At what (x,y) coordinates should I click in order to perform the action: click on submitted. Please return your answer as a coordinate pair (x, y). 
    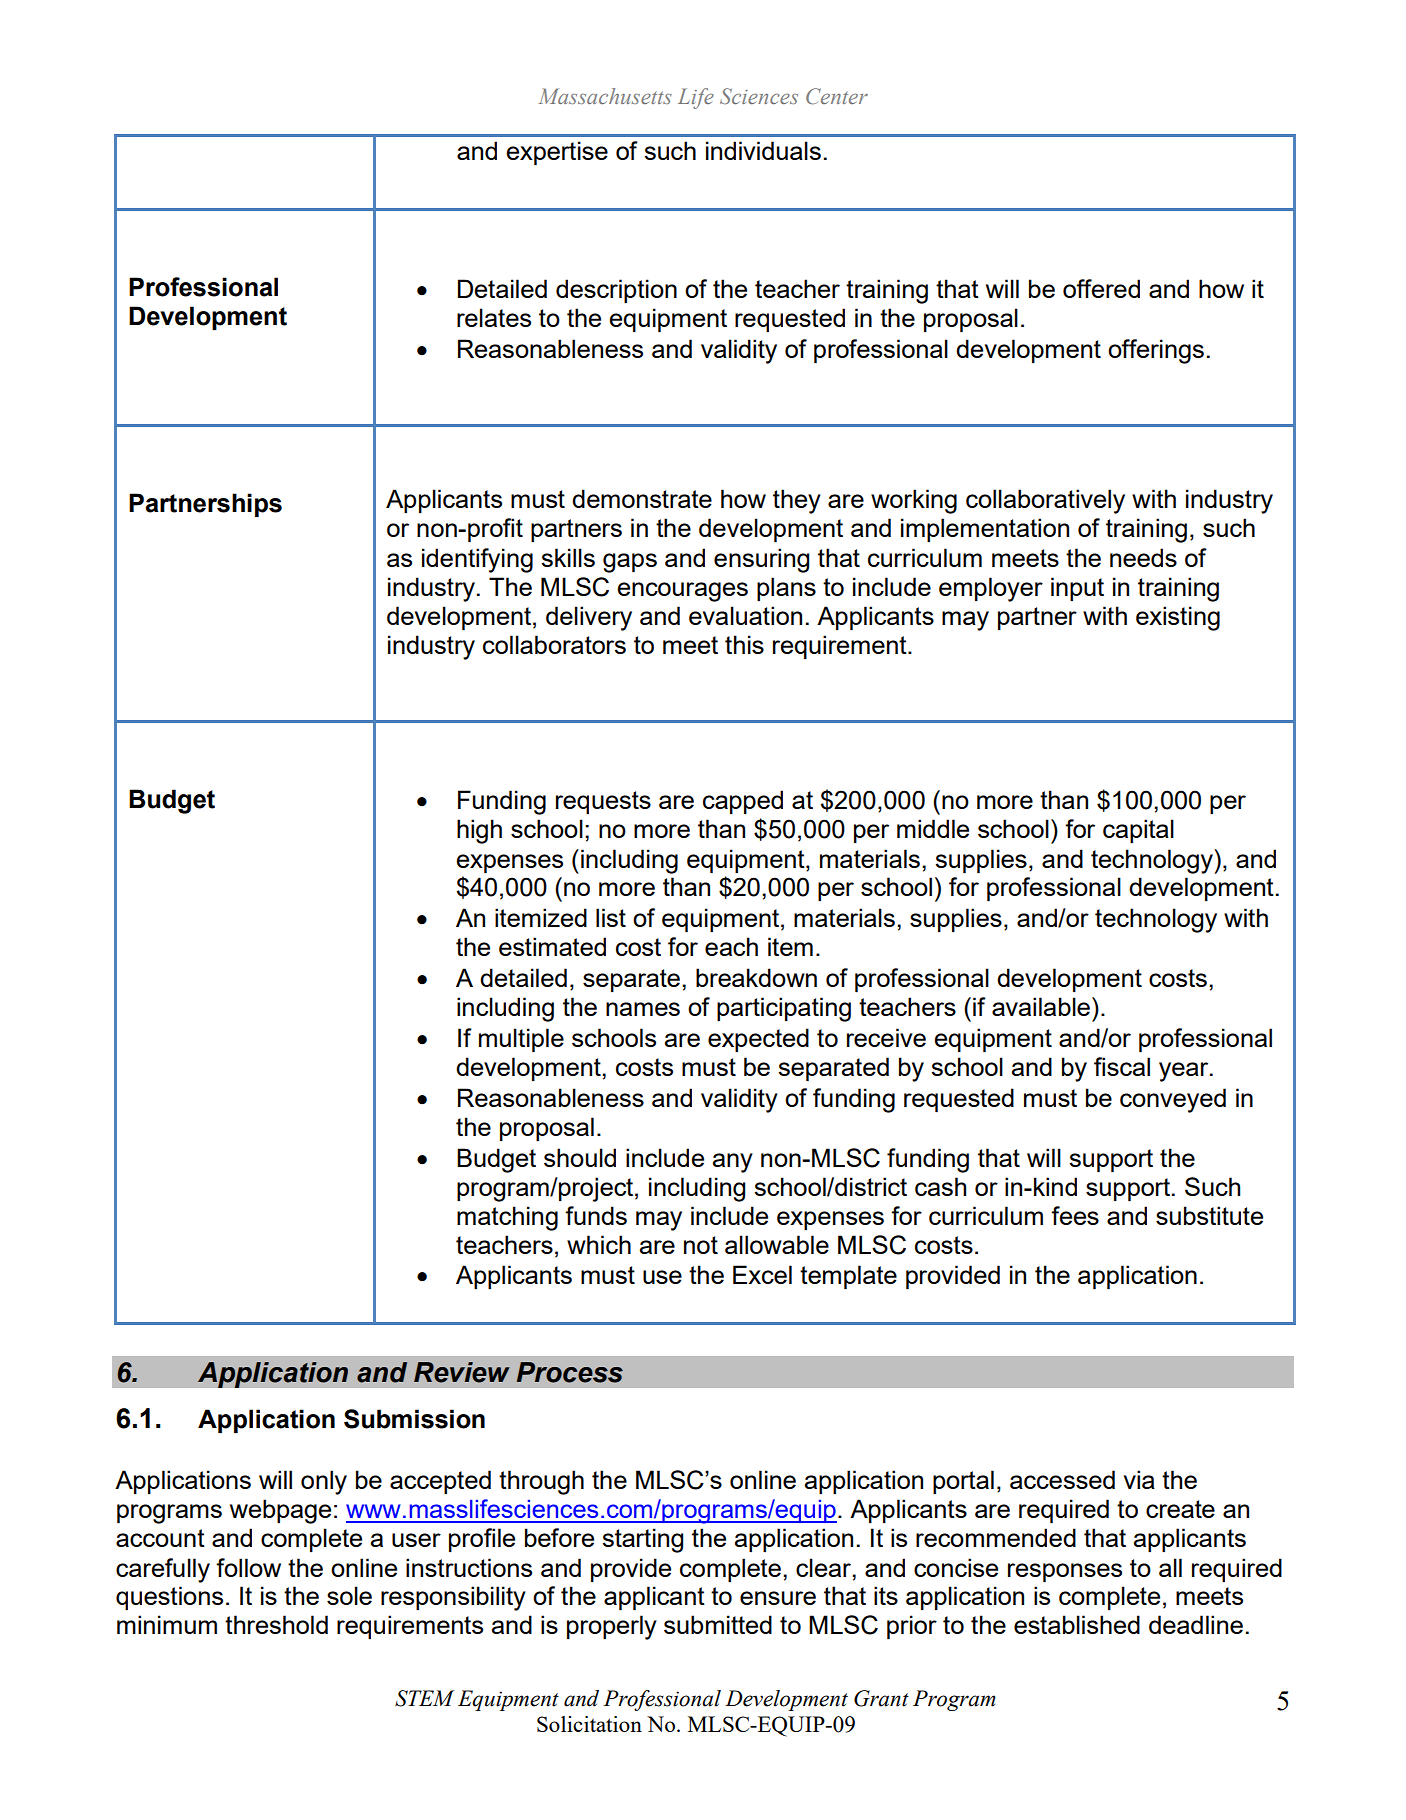
    Looking at the image, I should click on (718, 1624).
